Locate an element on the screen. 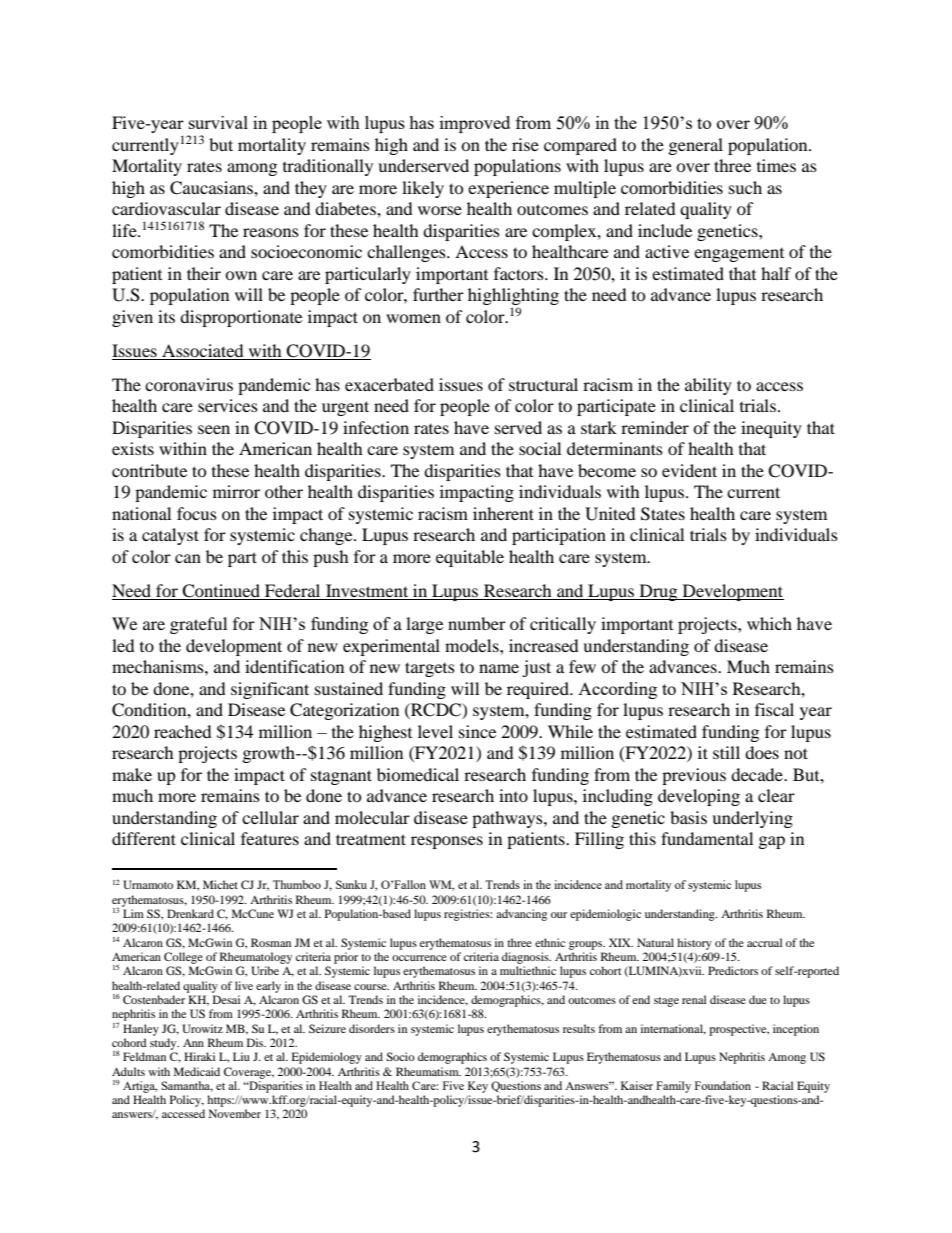 Image resolution: width=952 pixels, height=1233 pixels. coronavirus is located at coordinates (189, 384).
